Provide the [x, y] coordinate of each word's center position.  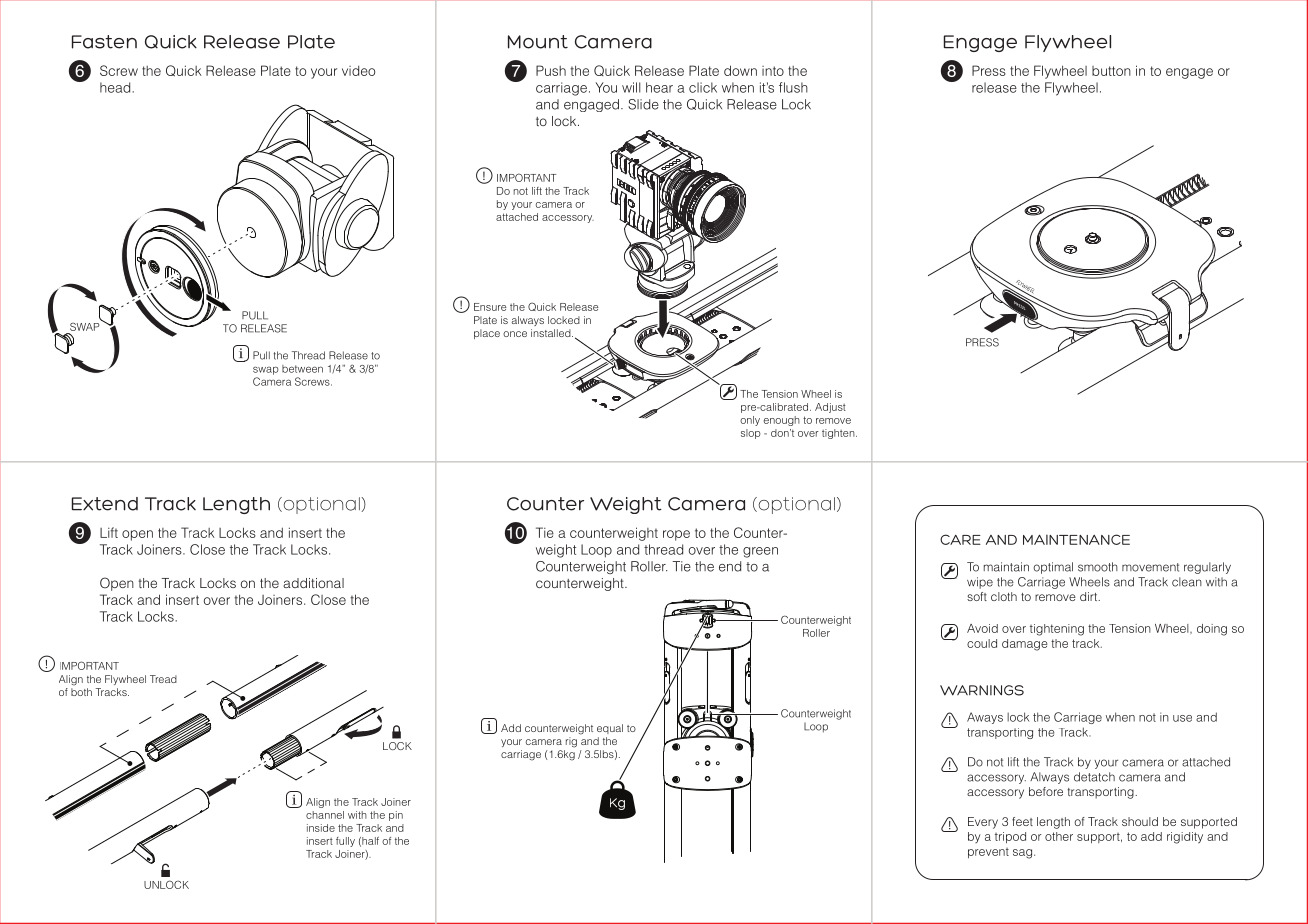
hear [659, 87]
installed [552, 333]
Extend [105, 504]
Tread [163, 679]
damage [1024, 645]
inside [321, 828]
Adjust [830, 408]
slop [751, 434]
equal [610, 729]
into [773, 71]
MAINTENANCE [1076, 539]
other [1059, 836]
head [116, 87]
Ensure [490, 307]
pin [396, 816]
